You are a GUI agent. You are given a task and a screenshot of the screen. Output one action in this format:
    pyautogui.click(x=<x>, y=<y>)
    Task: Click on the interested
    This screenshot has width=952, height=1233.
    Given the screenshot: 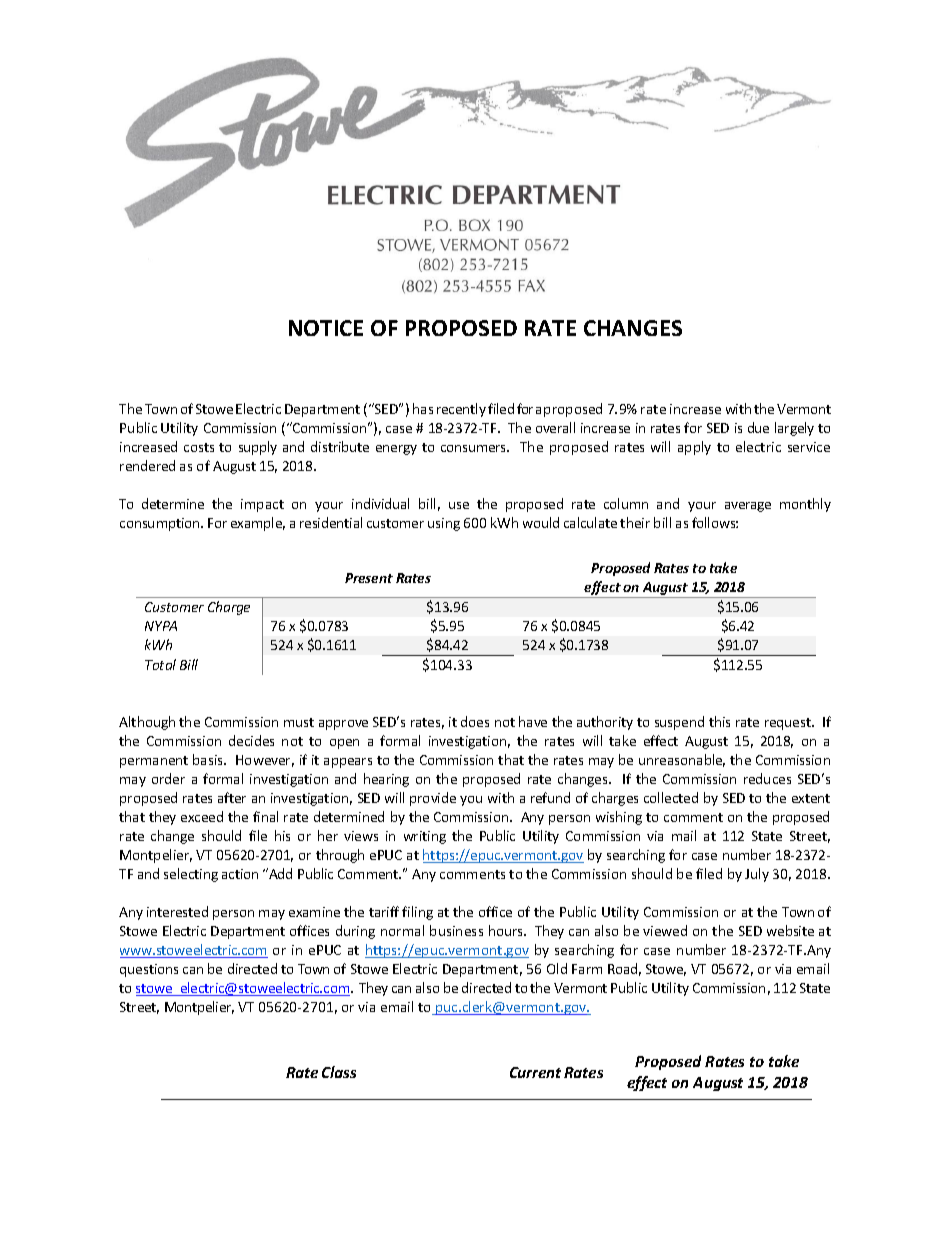 What is the action you would take?
    pyautogui.click(x=177, y=911)
